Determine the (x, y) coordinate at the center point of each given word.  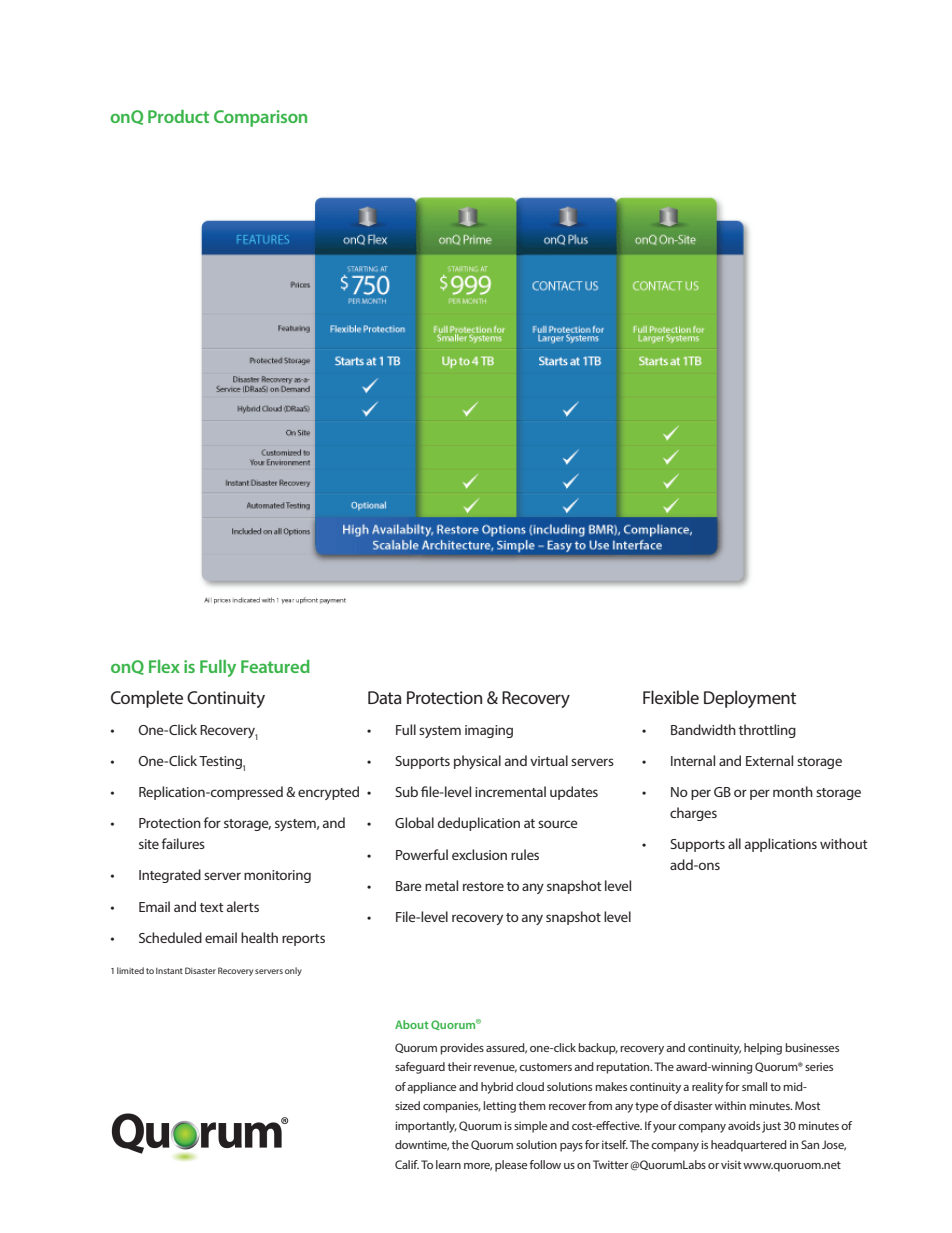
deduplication (479, 824)
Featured (275, 666)
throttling (767, 731)
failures (183, 843)
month (793, 791)
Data (385, 697)
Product (178, 116)
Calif (407, 1164)
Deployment (750, 699)
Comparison (260, 118)
